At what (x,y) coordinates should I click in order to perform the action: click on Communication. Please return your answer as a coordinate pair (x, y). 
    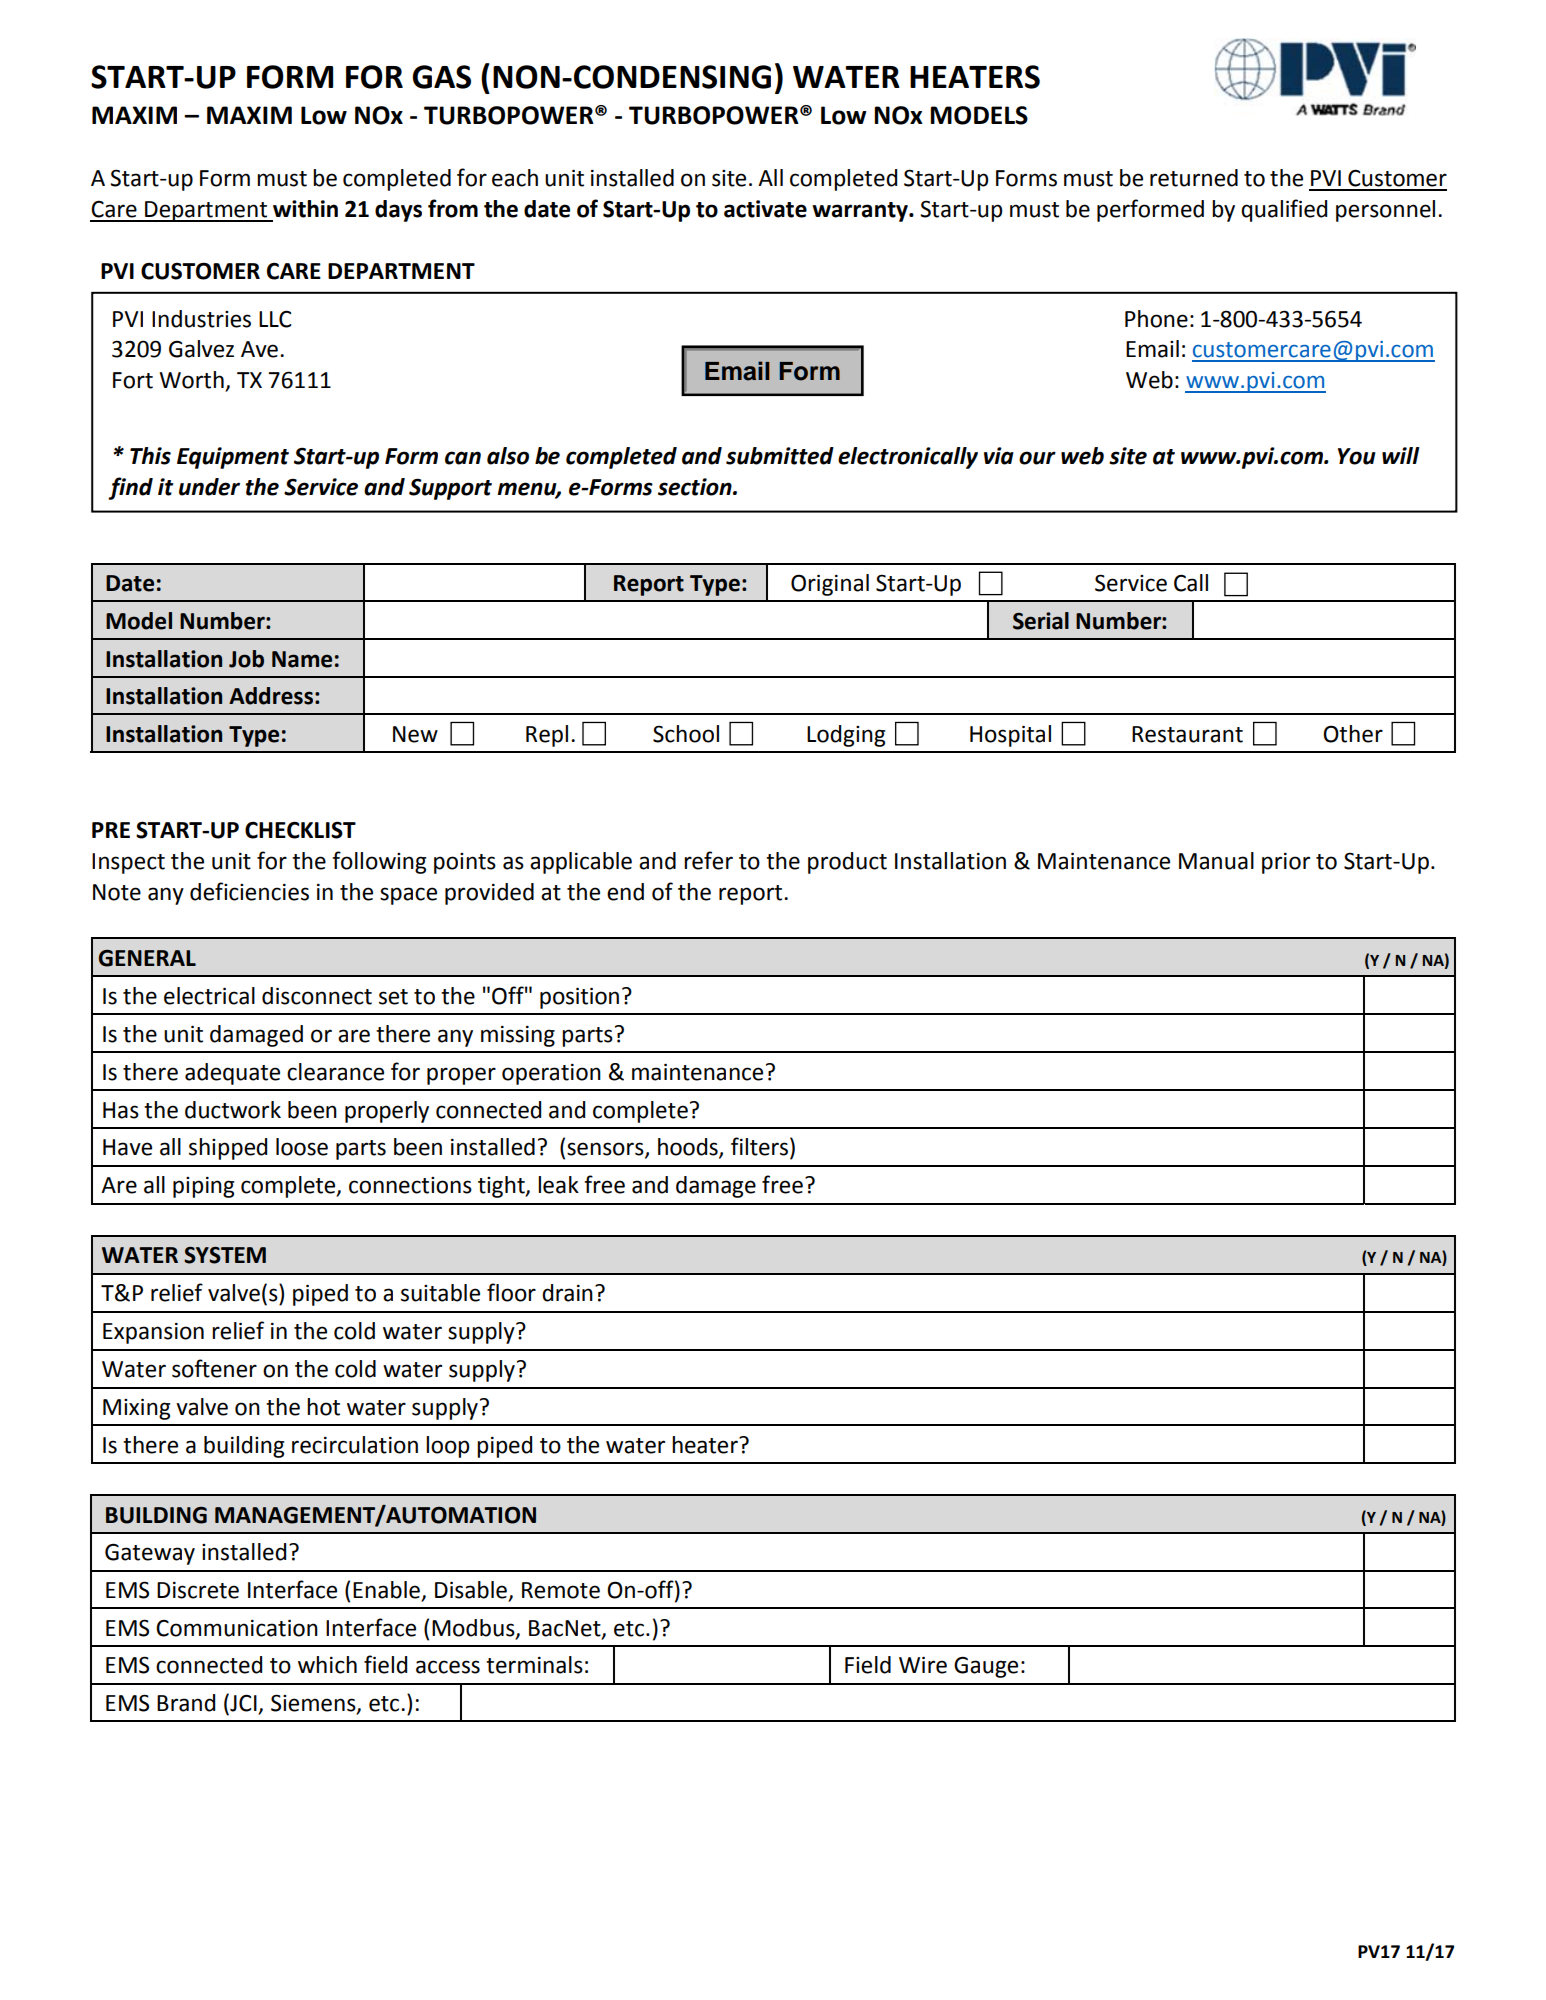
    Looking at the image, I should click on (237, 1628).
